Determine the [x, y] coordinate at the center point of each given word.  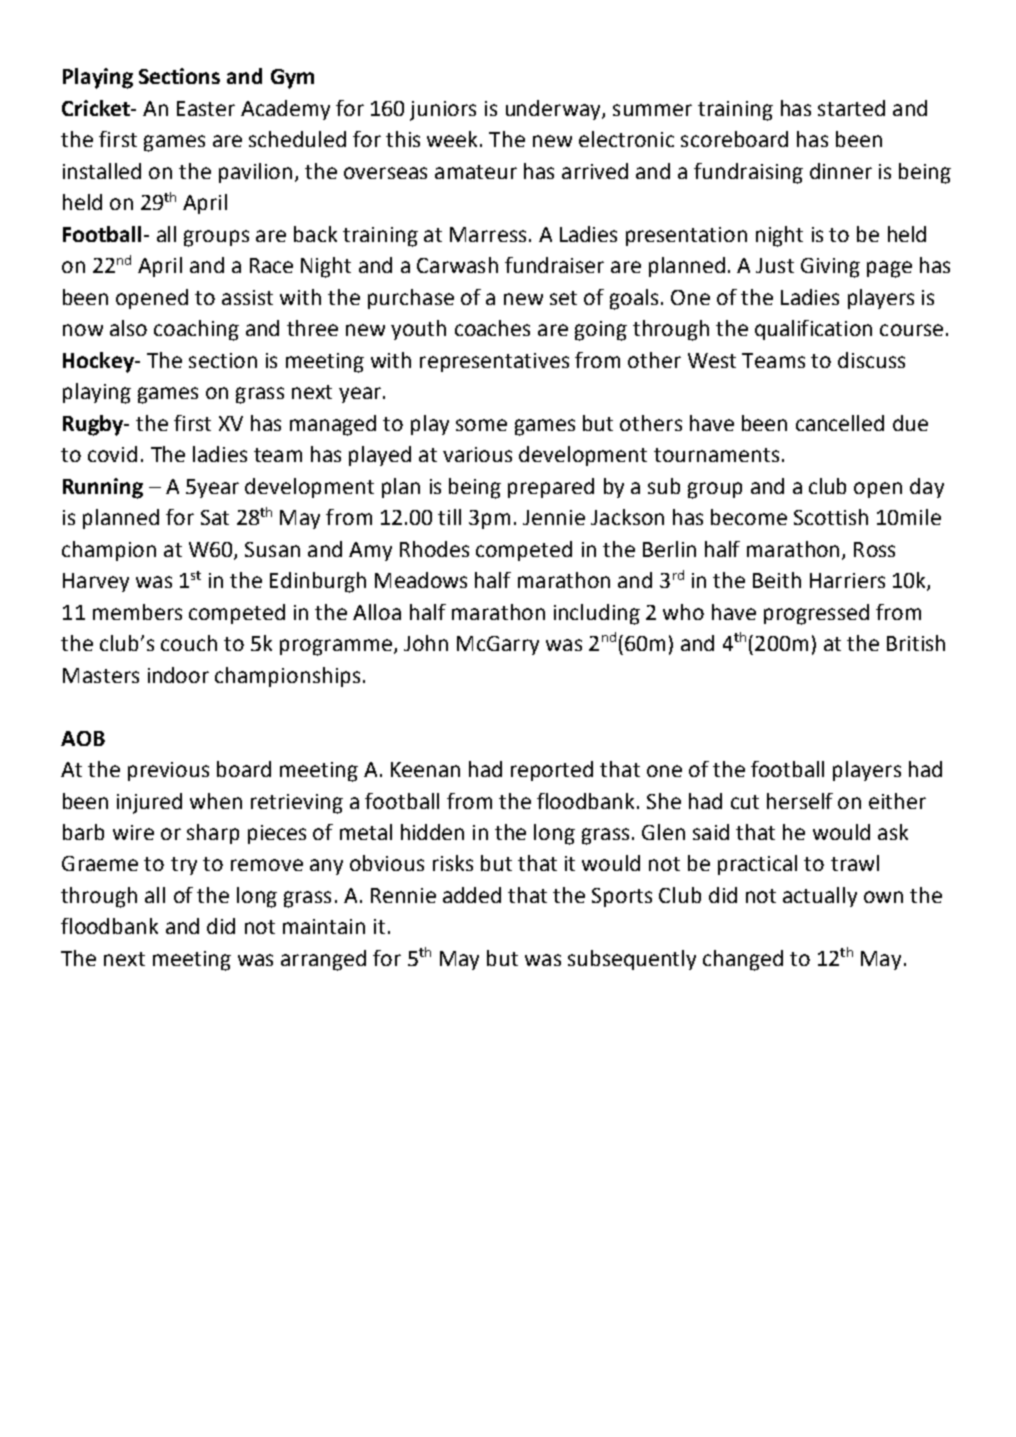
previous [168, 771]
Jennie [554, 517]
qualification [813, 330]
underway [554, 110]
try [184, 866]
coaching [196, 330]
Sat [215, 517]
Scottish [831, 517]
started [851, 108]
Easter [206, 108]
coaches [492, 328]
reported [552, 771]
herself [800, 801]
